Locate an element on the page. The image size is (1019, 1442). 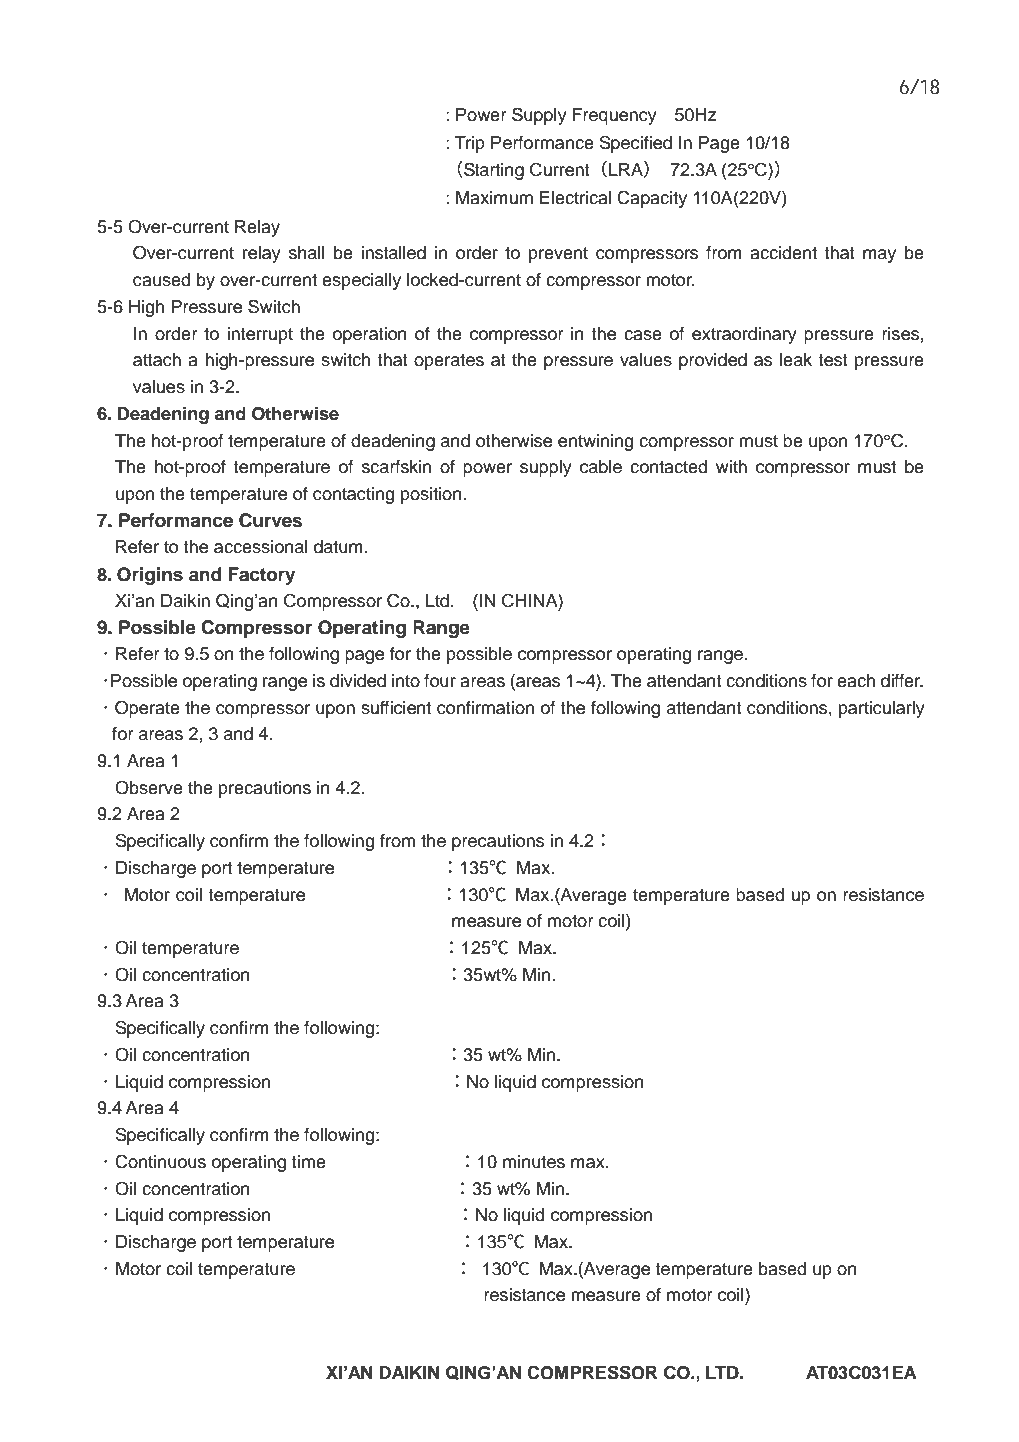
time is located at coordinates (308, 1162).
